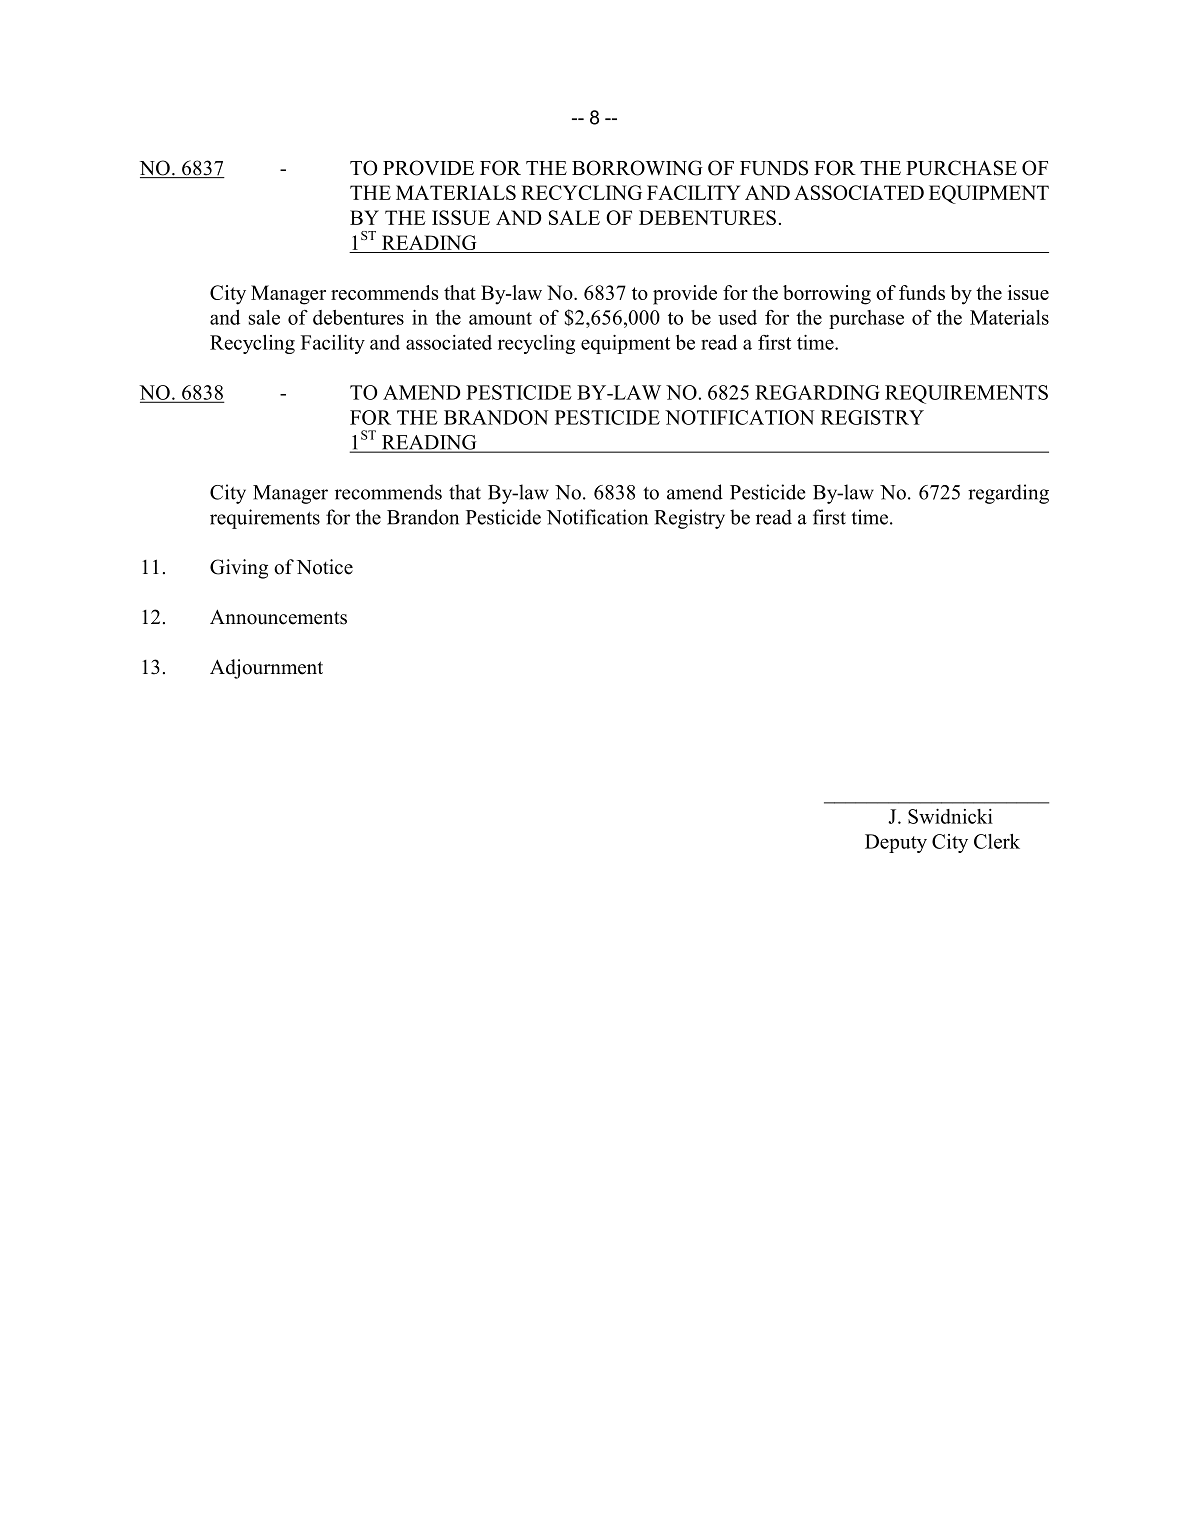 The height and width of the page is (1539, 1189). I want to click on Notice, so click(325, 567).
